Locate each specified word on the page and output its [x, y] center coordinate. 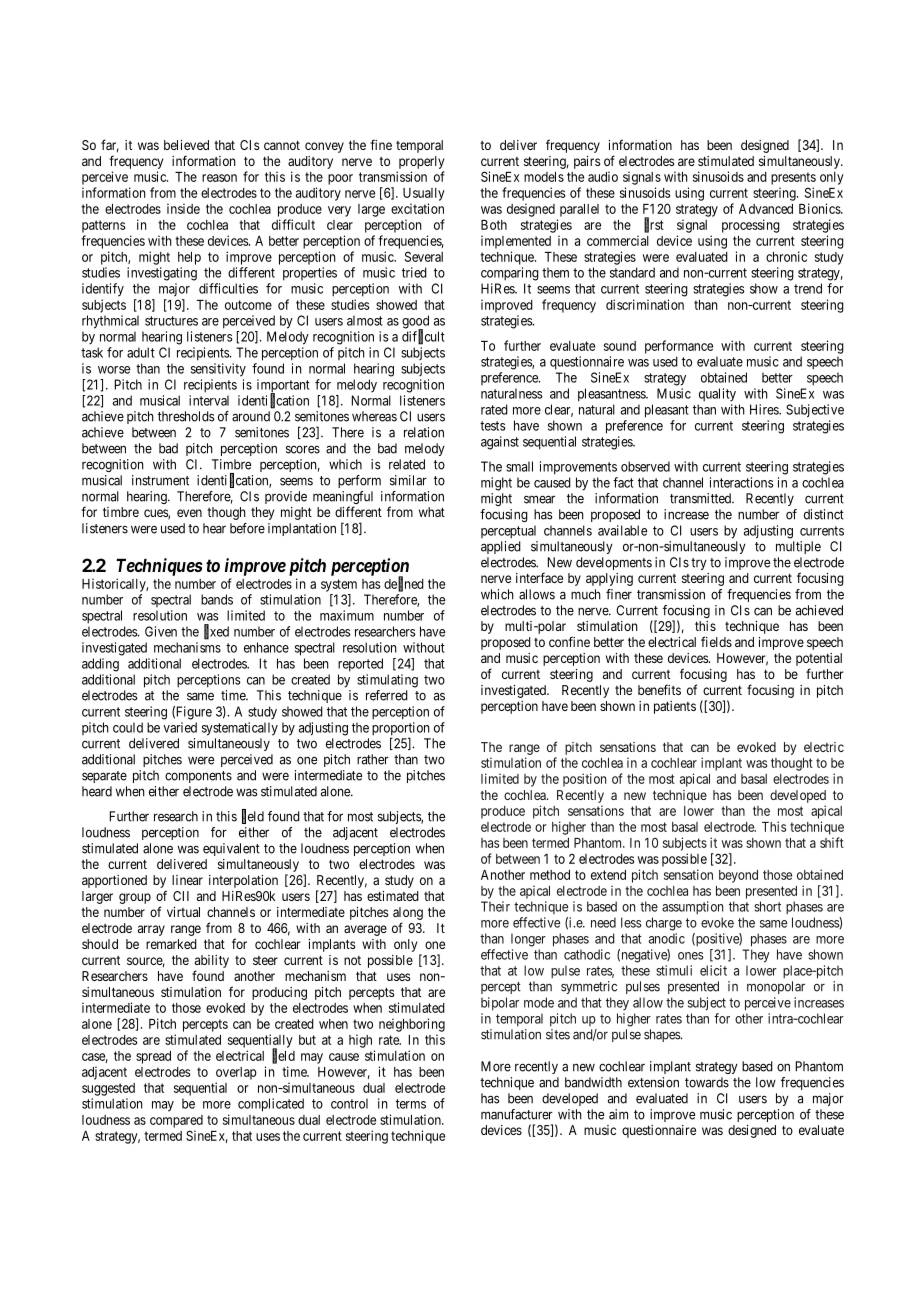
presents [793, 178]
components [198, 777]
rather [373, 759]
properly [421, 162]
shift [832, 842]
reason [219, 178]
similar [408, 480]
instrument [160, 480]
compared [176, 1121]
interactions [742, 482]
